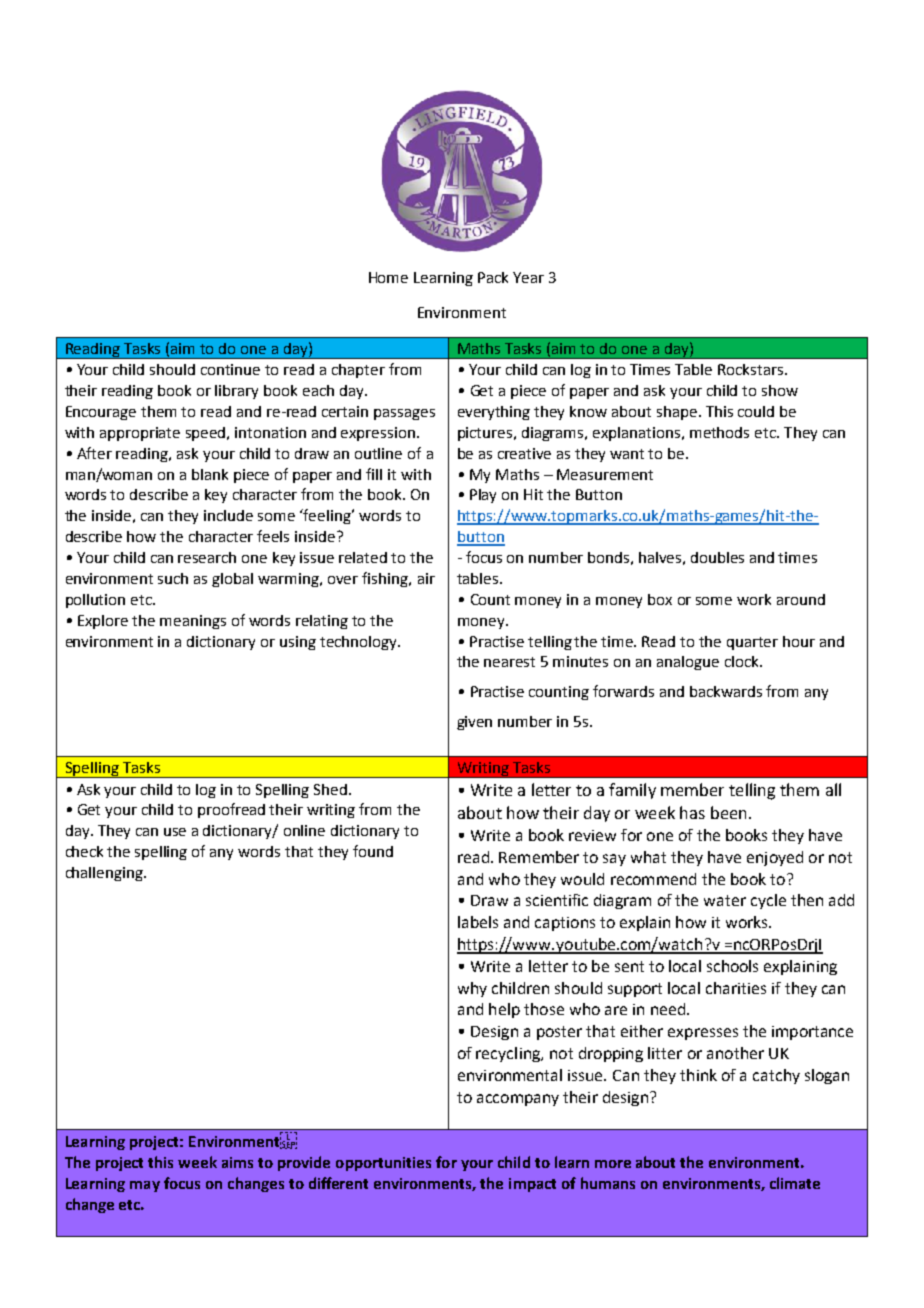 This page has height=1308, width=924. What do you see at coordinates (230, 369) in the page?
I see `continue` at bounding box center [230, 369].
